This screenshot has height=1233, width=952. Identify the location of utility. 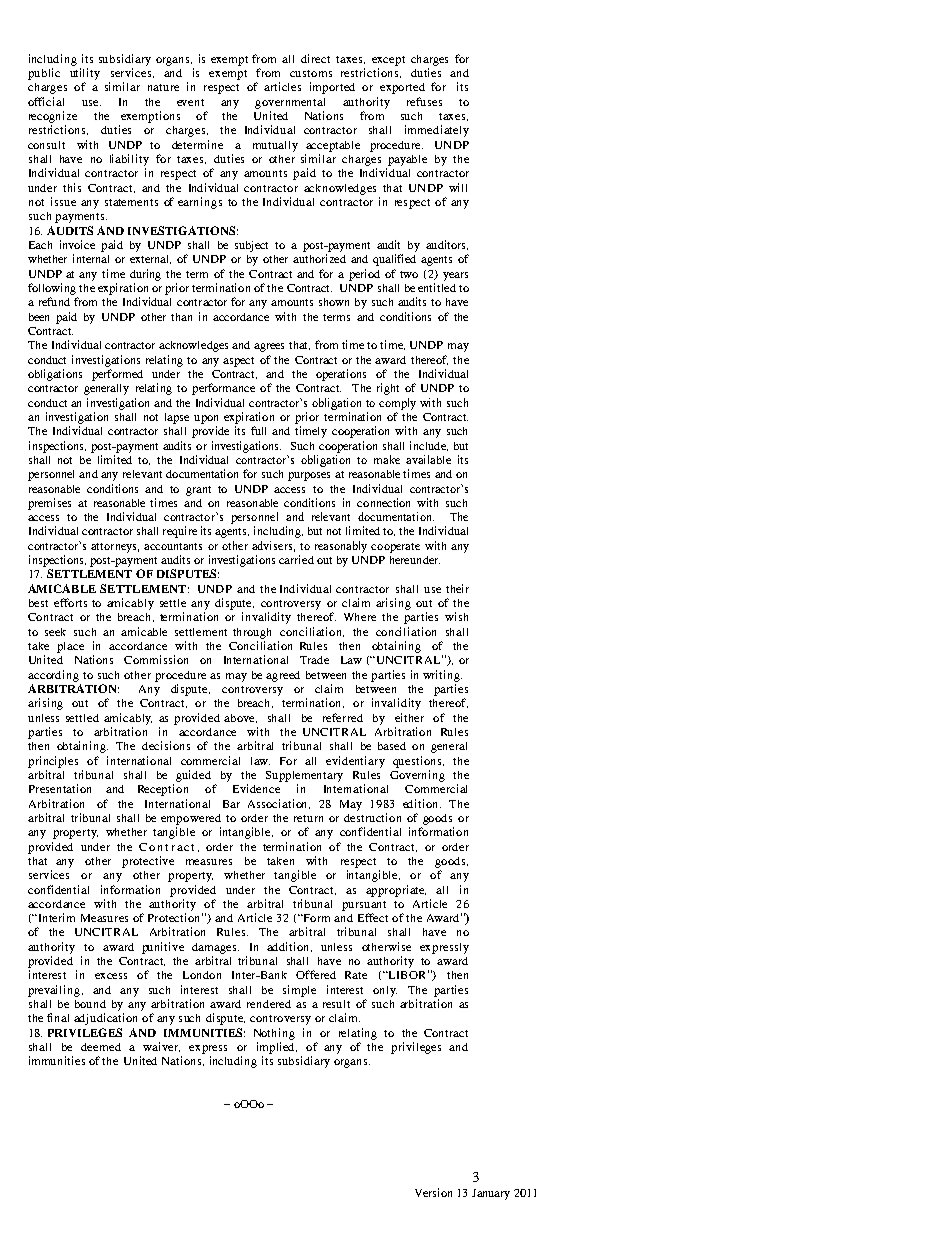
(85, 74).
